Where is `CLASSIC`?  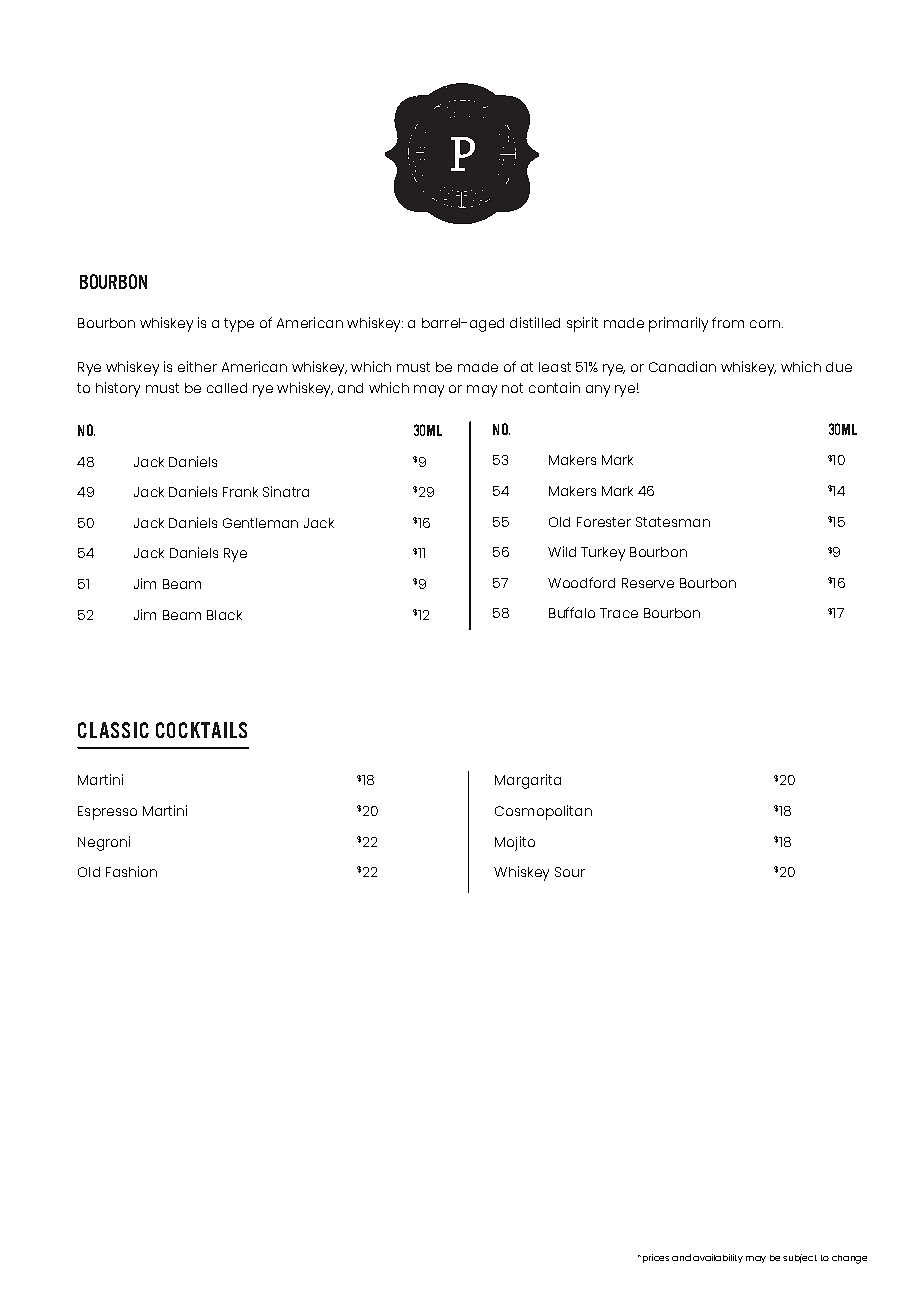 CLASSIC is located at coordinates (113, 730).
